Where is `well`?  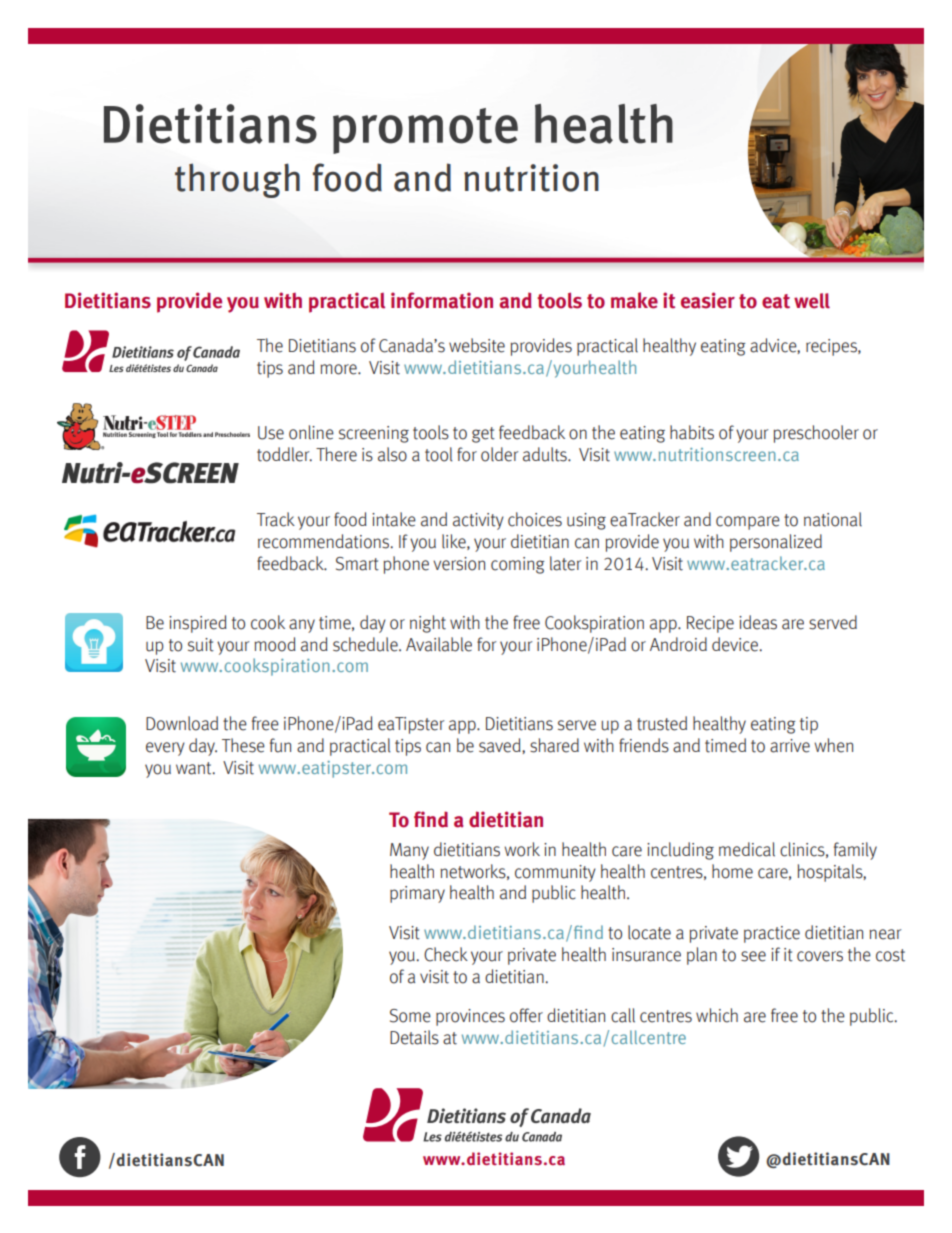
well is located at coordinates (812, 301).
